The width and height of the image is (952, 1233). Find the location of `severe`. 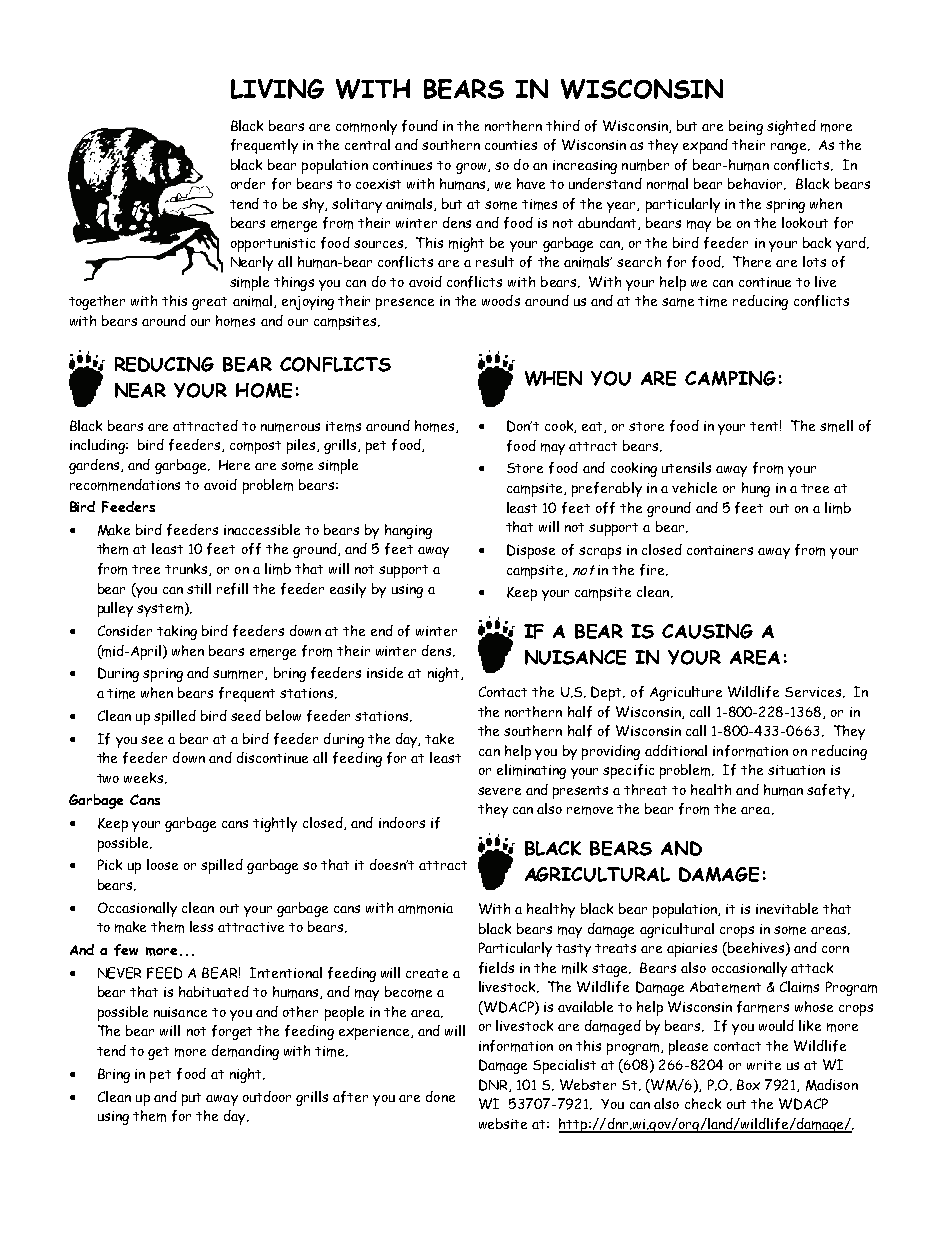

severe is located at coordinates (499, 791).
